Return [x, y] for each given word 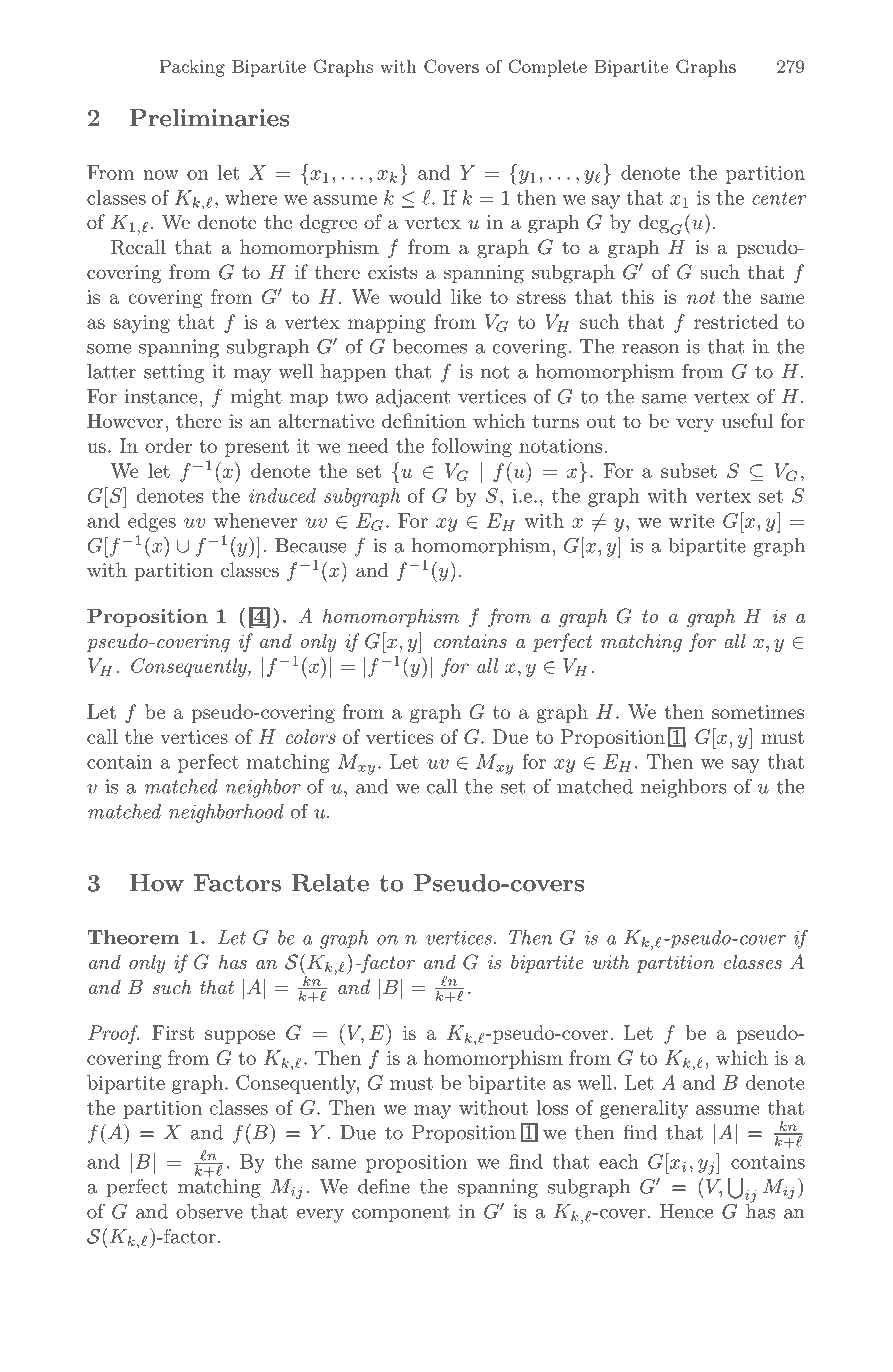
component [401, 1214]
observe [209, 1211]
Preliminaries [209, 118]
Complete [548, 68]
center [779, 198]
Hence [686, 1211]
